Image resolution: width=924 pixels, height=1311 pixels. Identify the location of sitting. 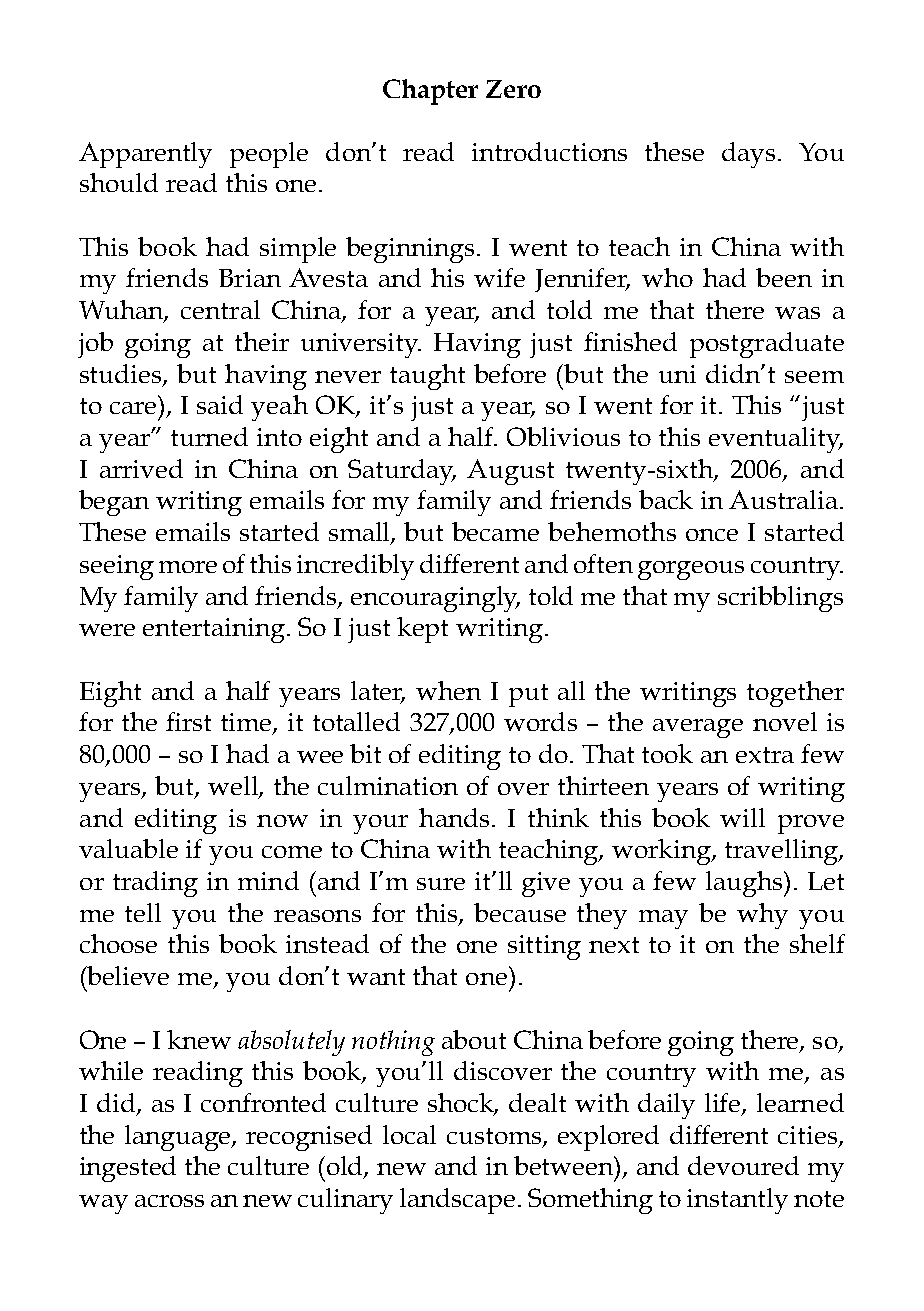
(544, 947).
